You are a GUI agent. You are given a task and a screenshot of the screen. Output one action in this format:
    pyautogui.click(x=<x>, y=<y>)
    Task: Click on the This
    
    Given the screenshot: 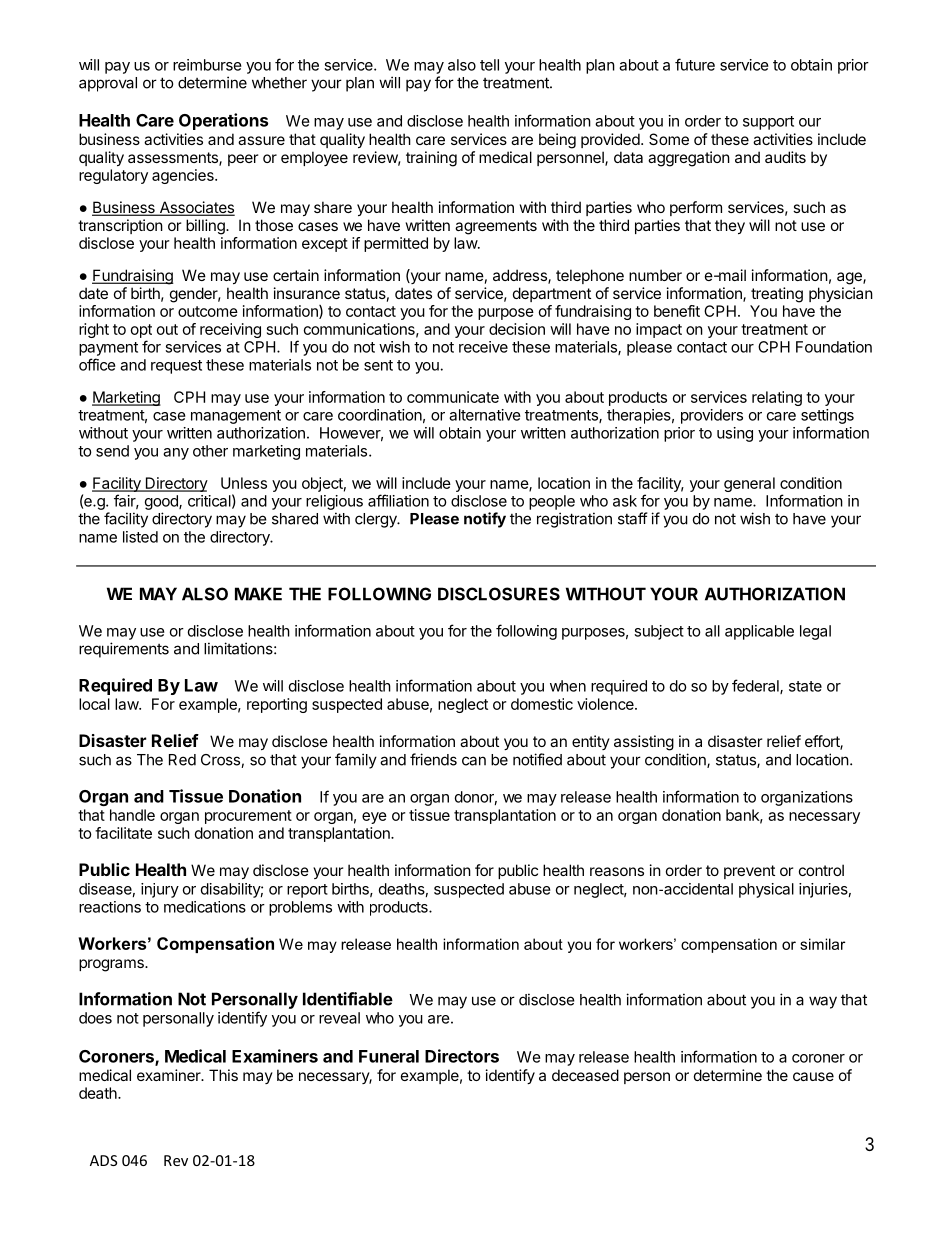 What is the action you would take?
    pyautogui.click(x=223, y=1075)
